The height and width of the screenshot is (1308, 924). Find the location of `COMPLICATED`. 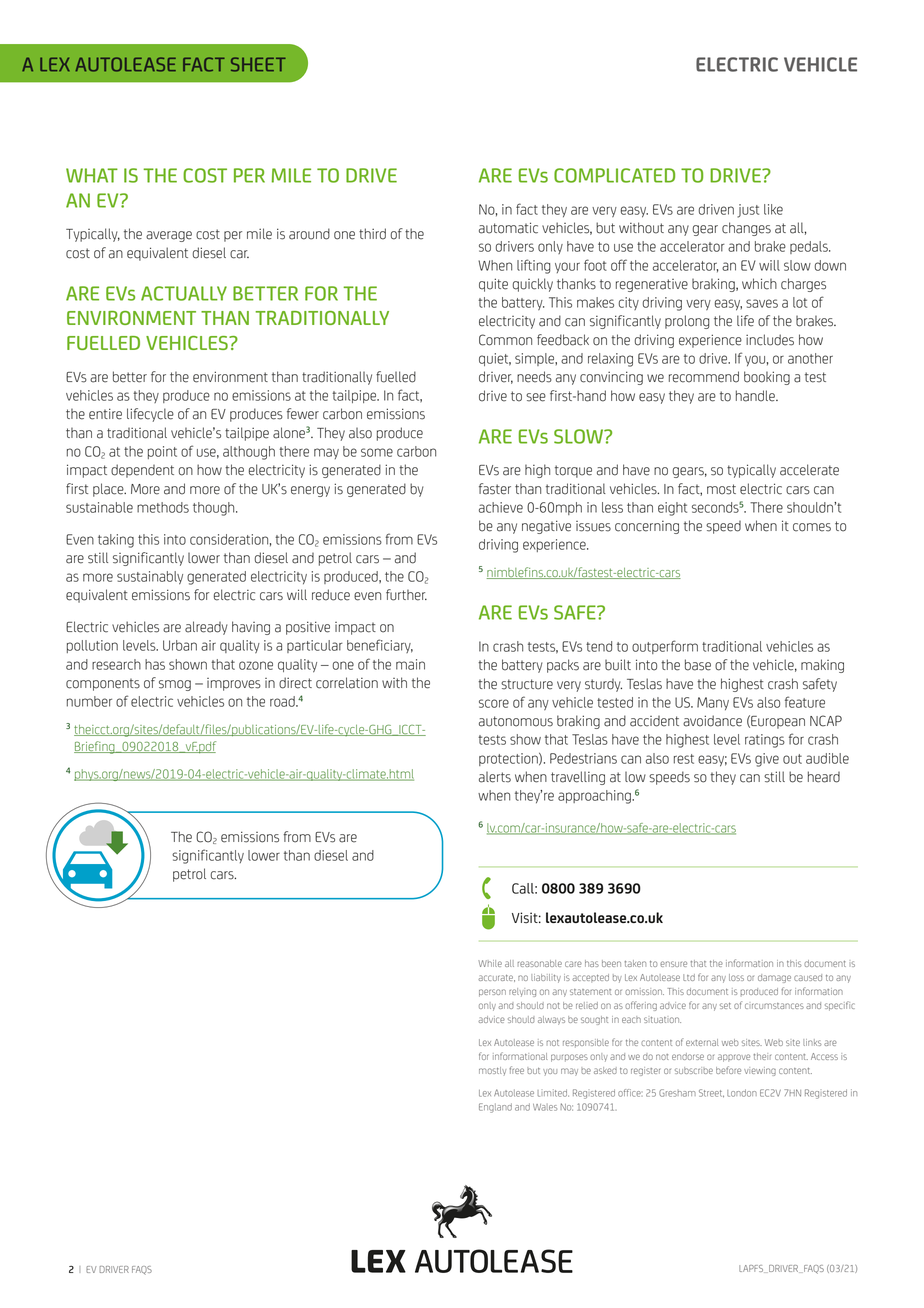

COMPLICATED is located at coordinates (614, 175).
